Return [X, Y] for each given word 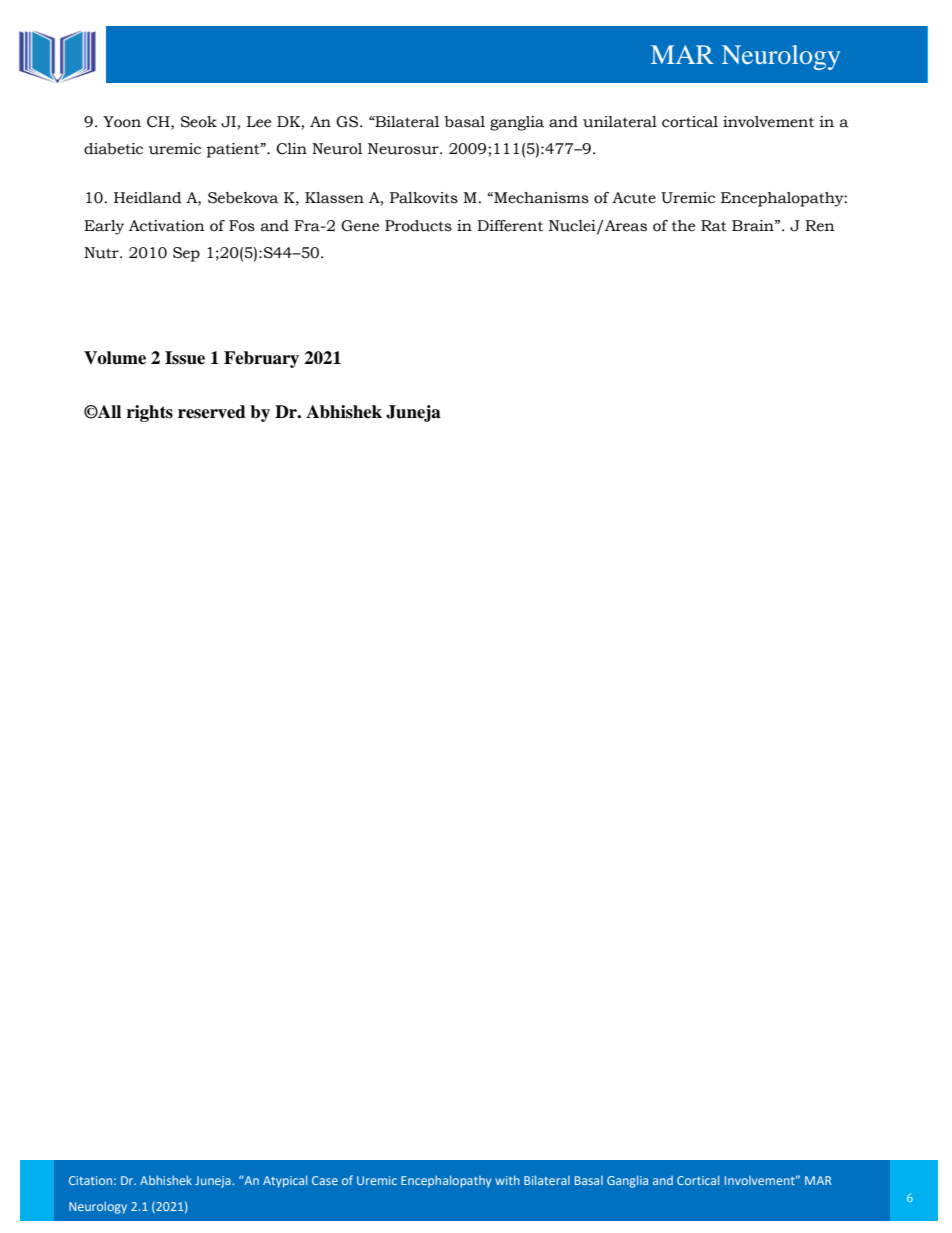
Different [510, 226]
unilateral [620, 122]
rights [150, 413]
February [261, 359]
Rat [714, 226]
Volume [115, 358]
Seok [199, 122]
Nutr [102, 253]
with [507, 1180]
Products [418, 226]
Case [325, 1180]
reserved [212, 412]
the [683, 226]
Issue [185, 358]
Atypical [285, 1181]
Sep [186, 254]
